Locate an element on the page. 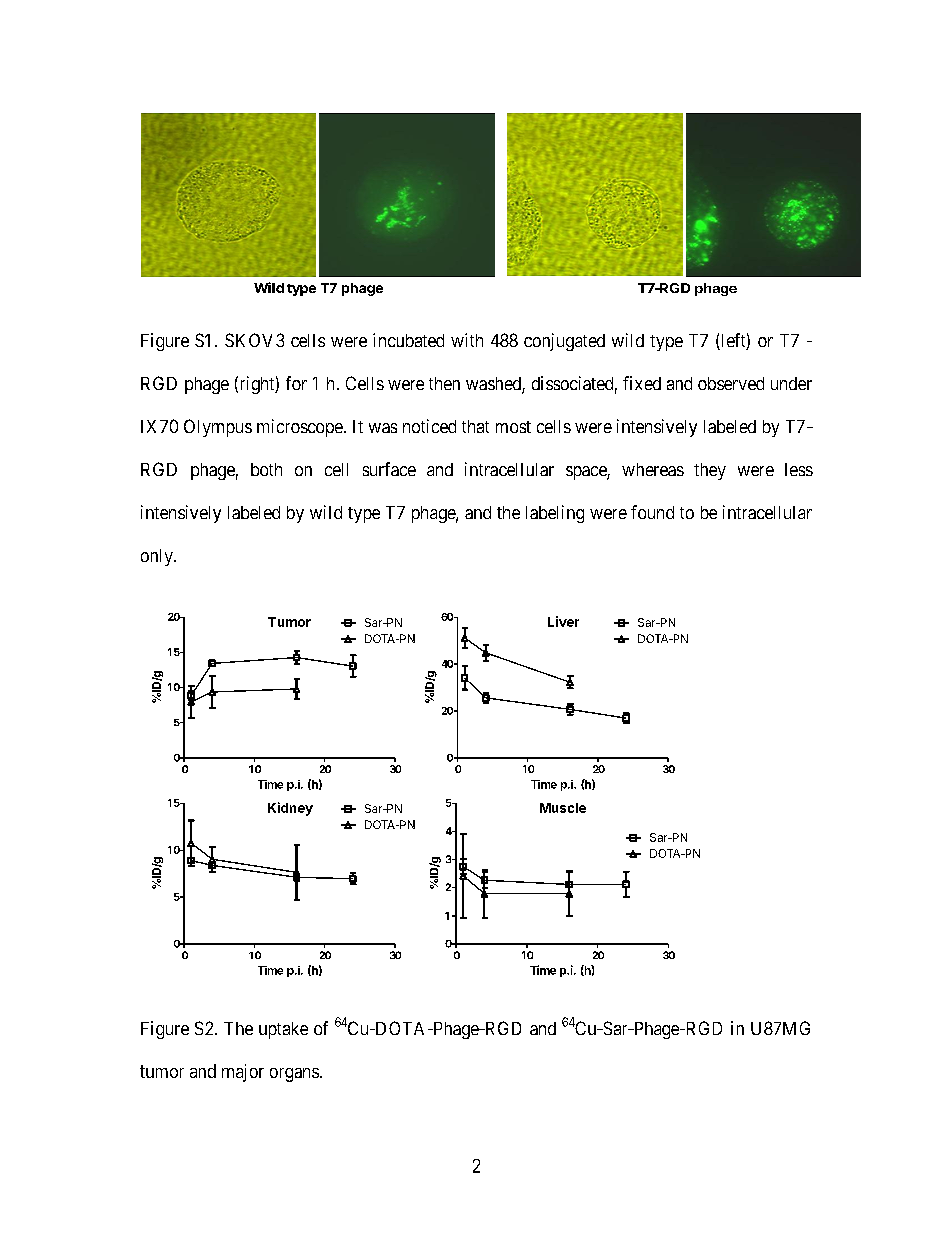 The height and width of the document is (1233, 952). Liver is located at coordinates (563, 621).
